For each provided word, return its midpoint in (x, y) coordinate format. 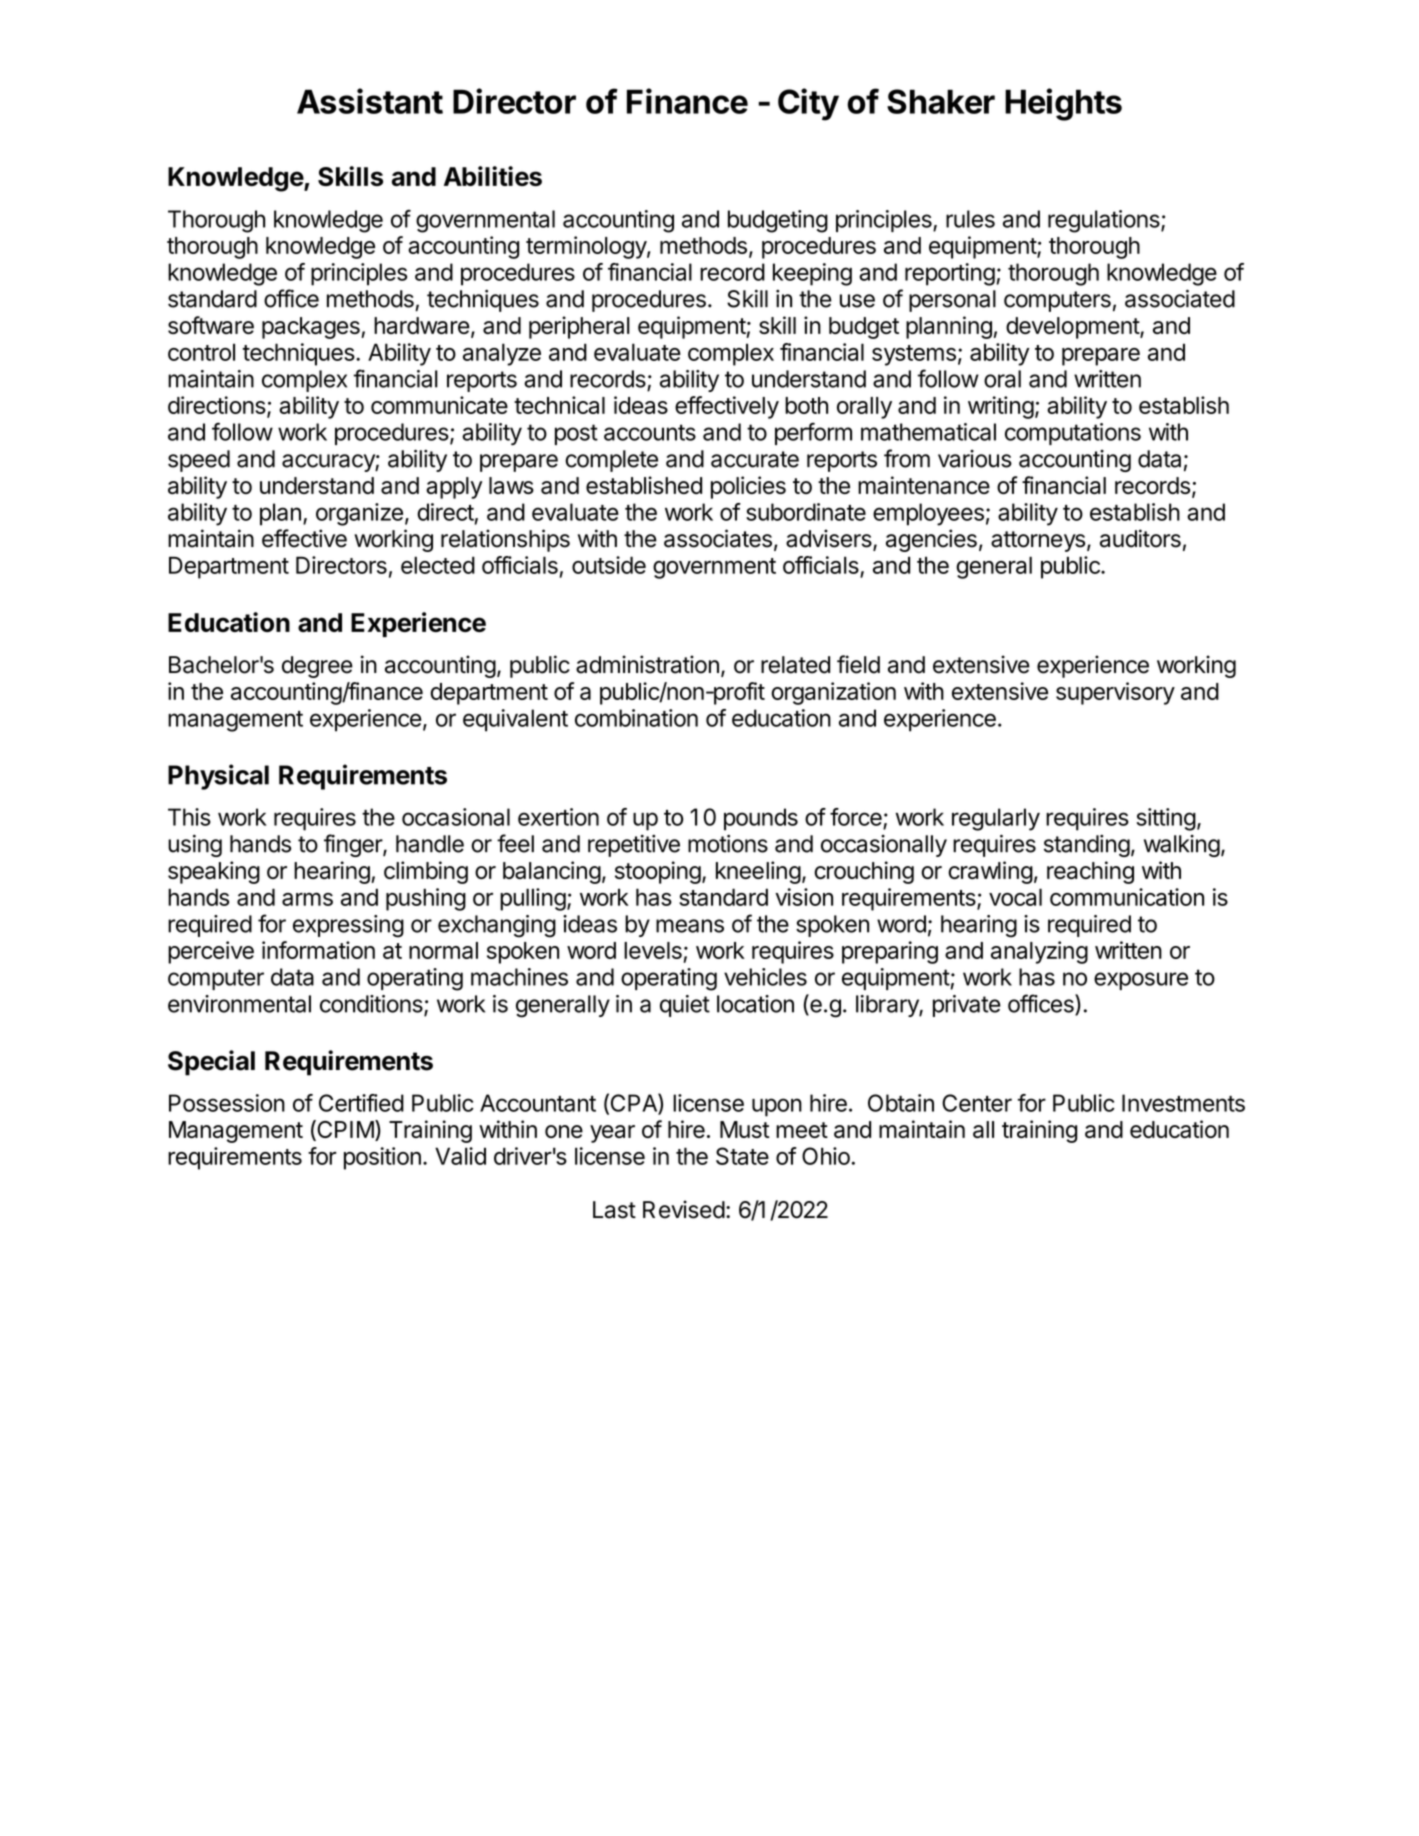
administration (647, 664)
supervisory (1115, 693)
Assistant (370, 101)
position (382, 1158)
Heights (1063, 104)
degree (317, 667)
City (808, 104)
